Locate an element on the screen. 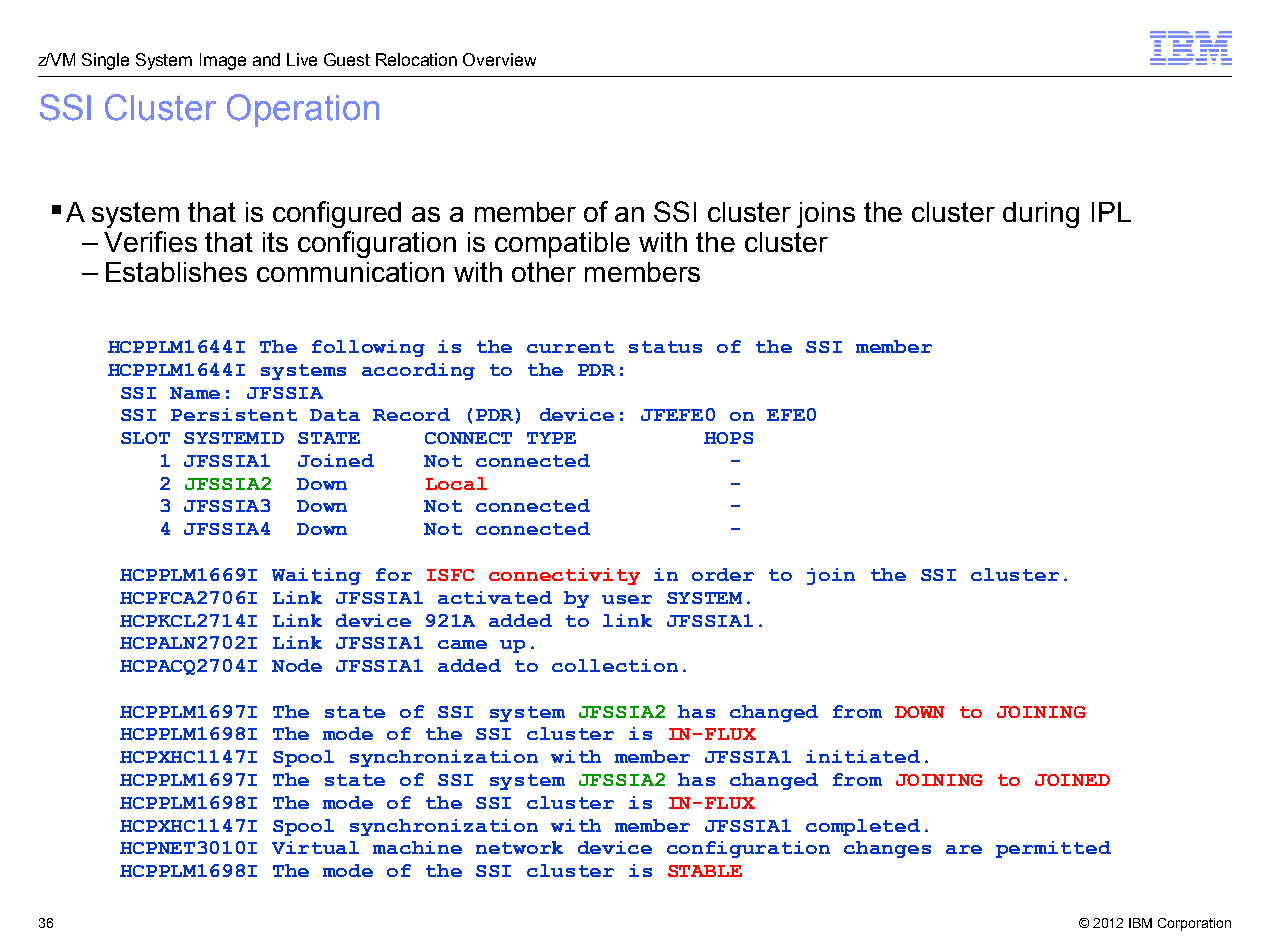 This screenshot has height=952, width=1270. Virtual is located at coordinates (315, 847).
